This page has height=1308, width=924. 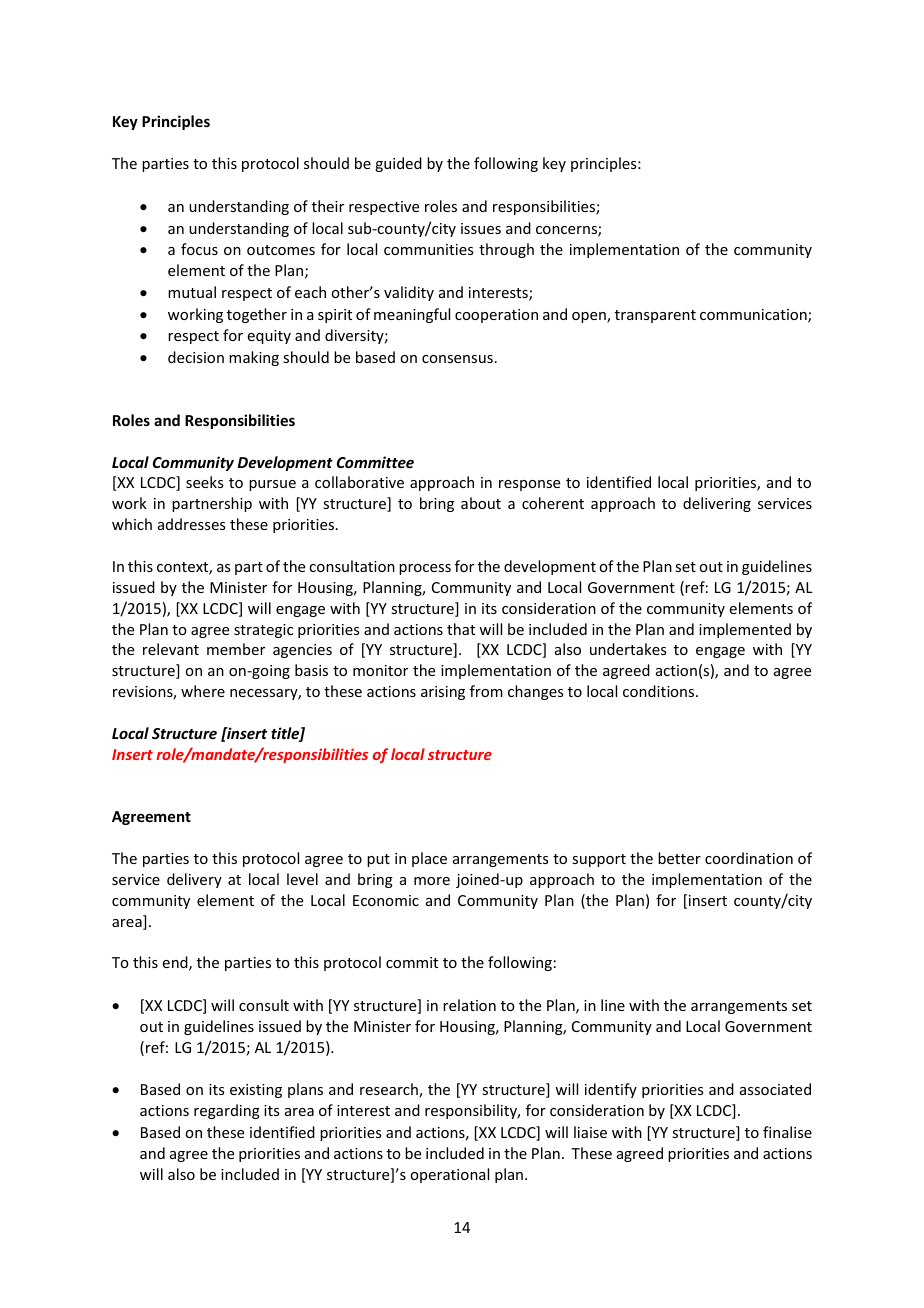 What do you see at coordinates (204, 482) in the page?
I see `seeks` at bounding box center [204, 482].
